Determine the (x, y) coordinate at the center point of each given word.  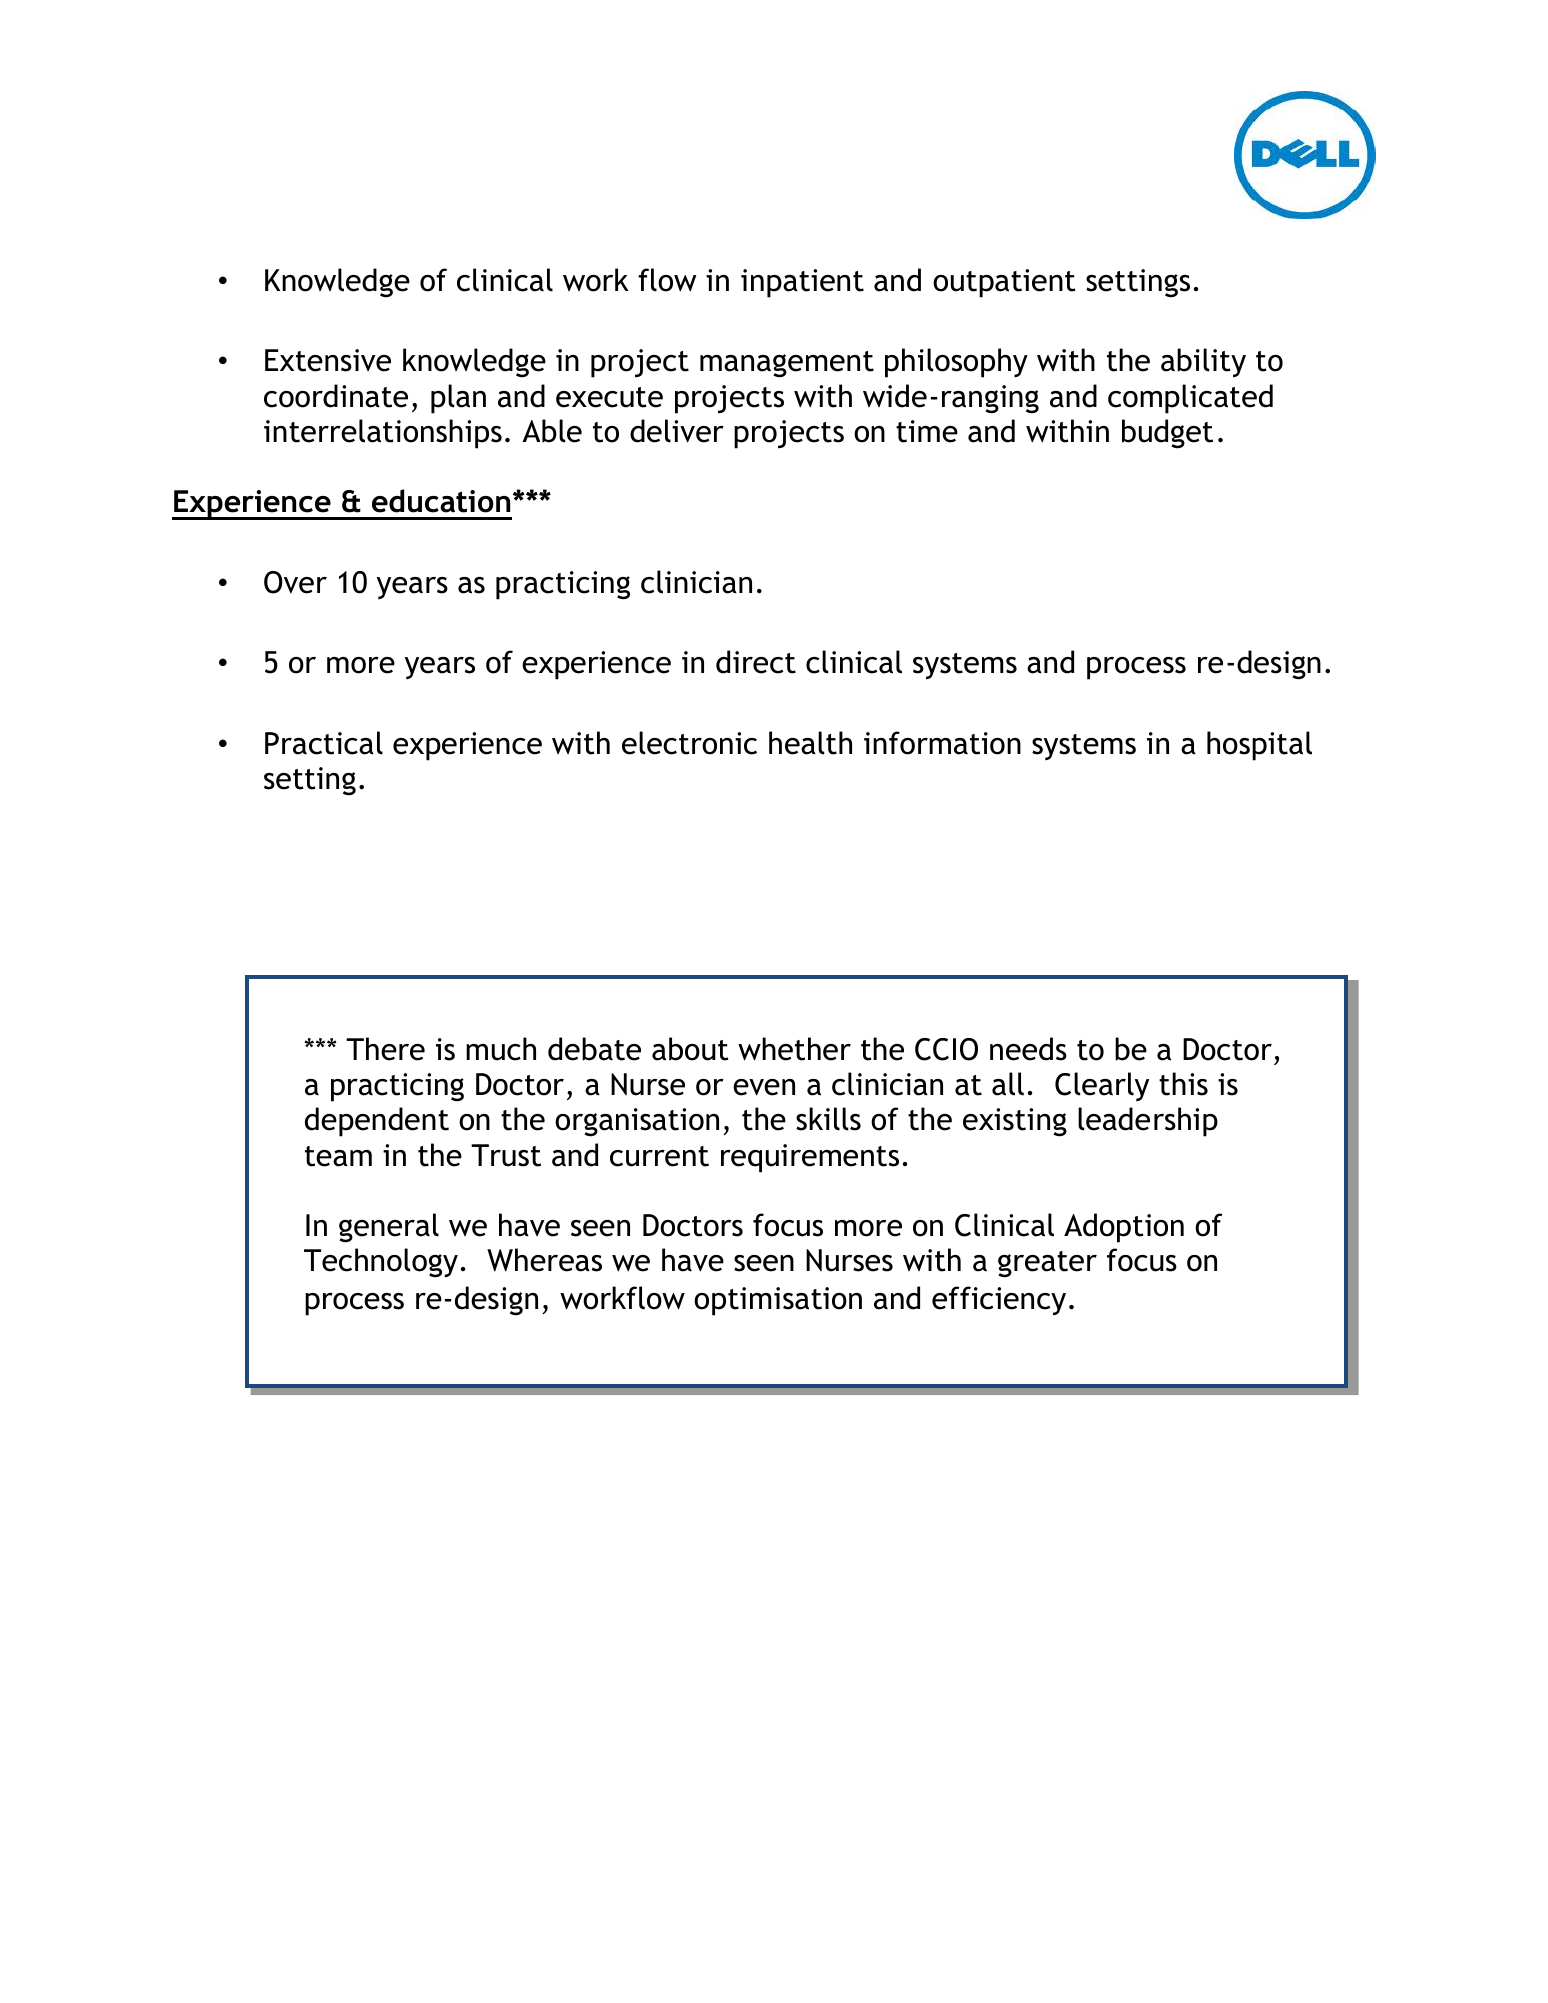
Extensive (328, 360)
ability (1203, 363)
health (810, 743)
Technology (381, 1263)
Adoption (1124, 1228)
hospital (1259, 746)
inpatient (802, 283)
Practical (324, 743)
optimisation (778, 1301)
